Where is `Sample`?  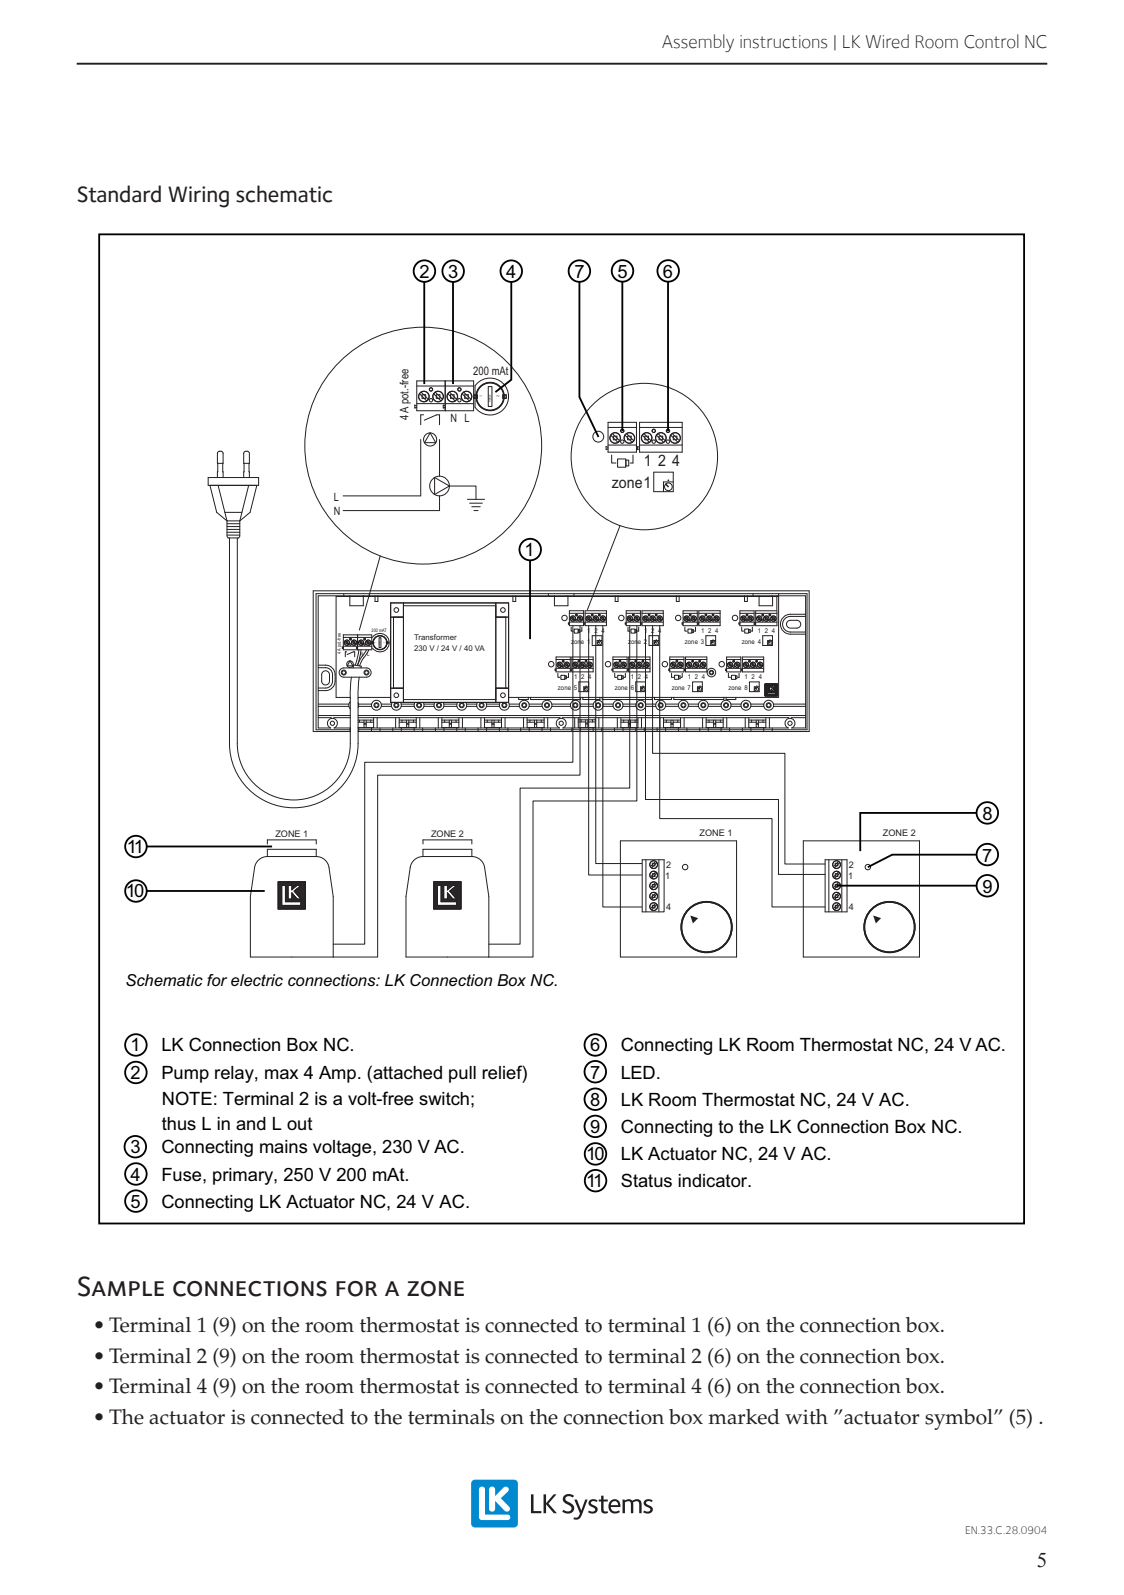 Sample is located at coordinates (121, 1286).
